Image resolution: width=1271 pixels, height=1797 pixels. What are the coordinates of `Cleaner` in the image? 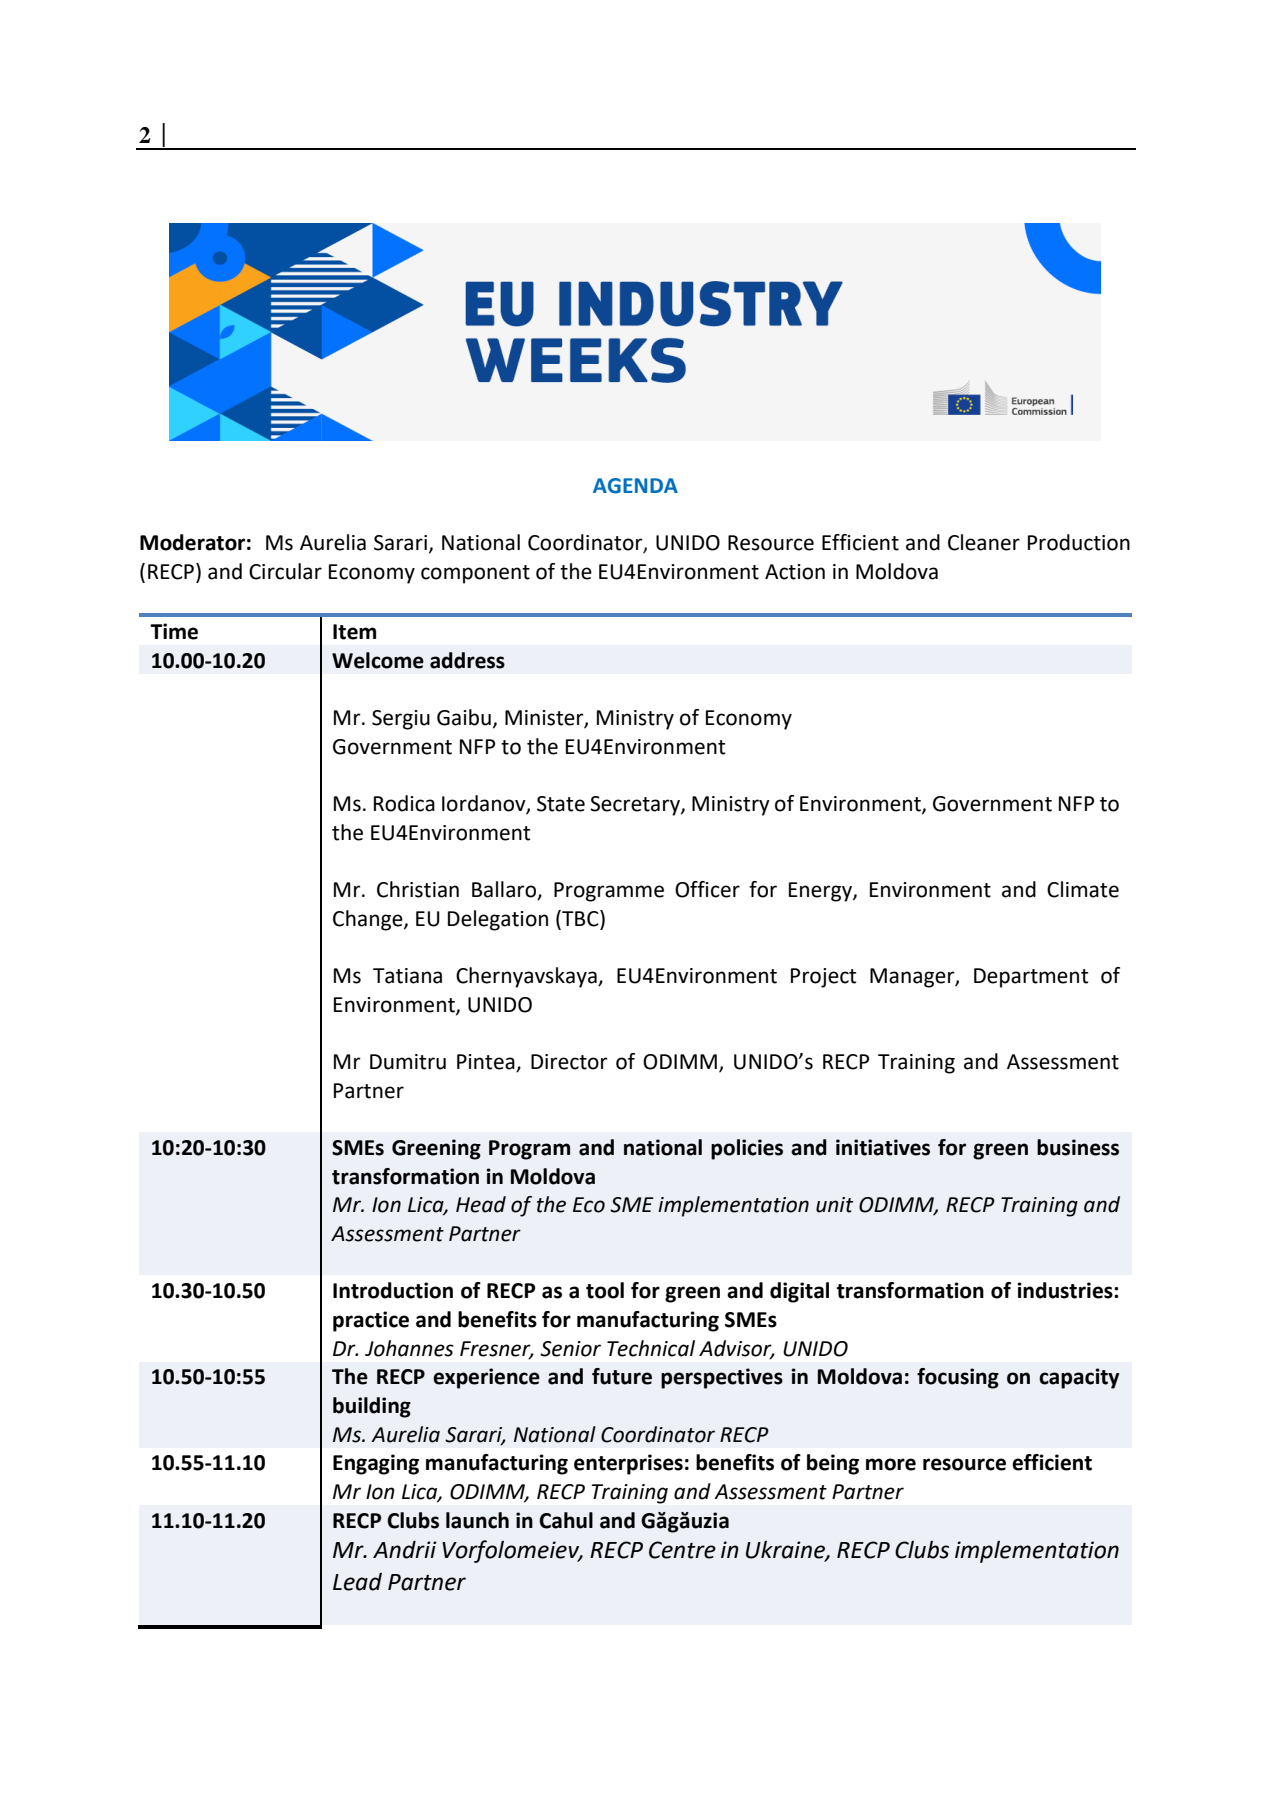 It's located at (984, 542).
